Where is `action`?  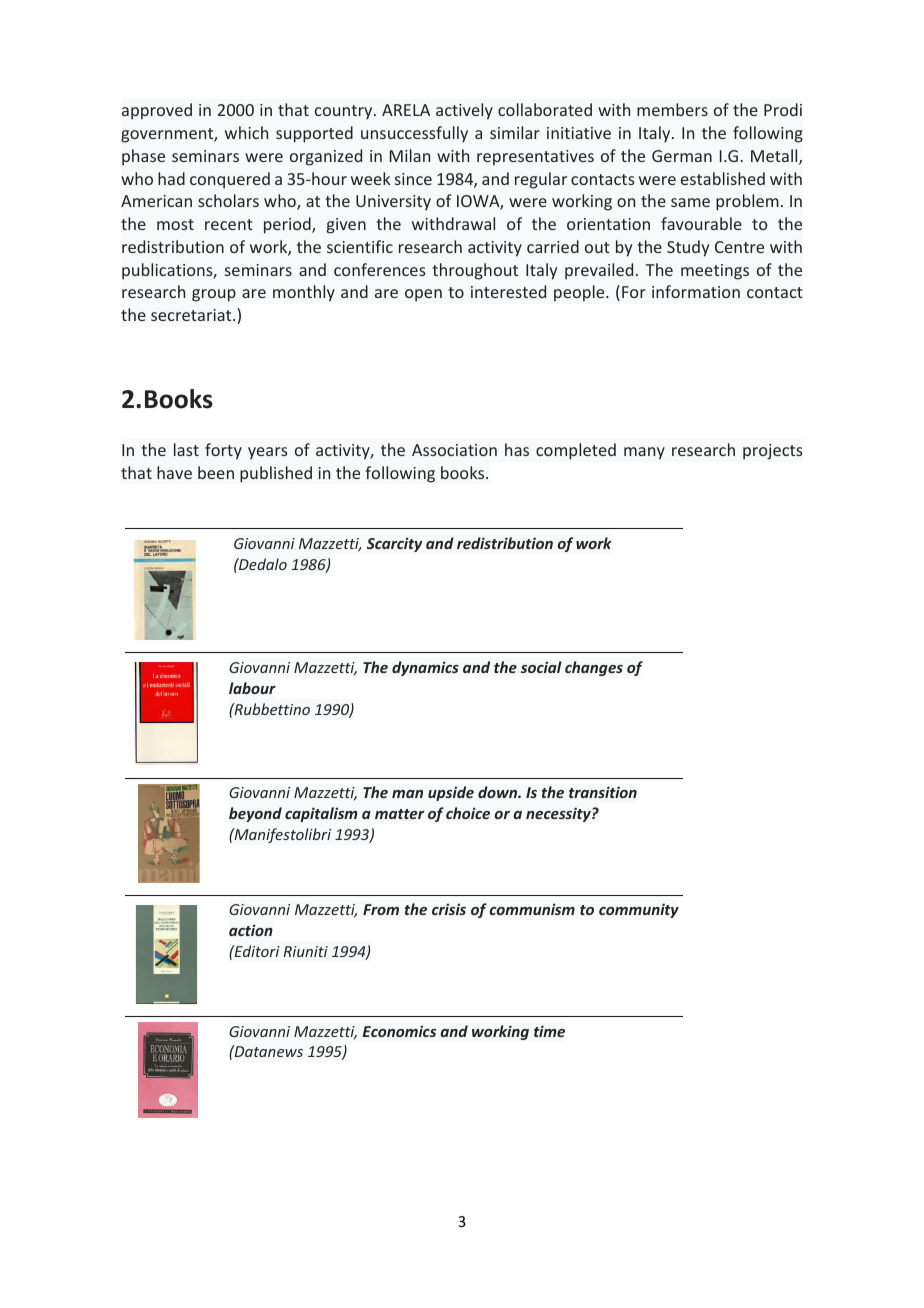 action is located at coordinates (251, 930).
